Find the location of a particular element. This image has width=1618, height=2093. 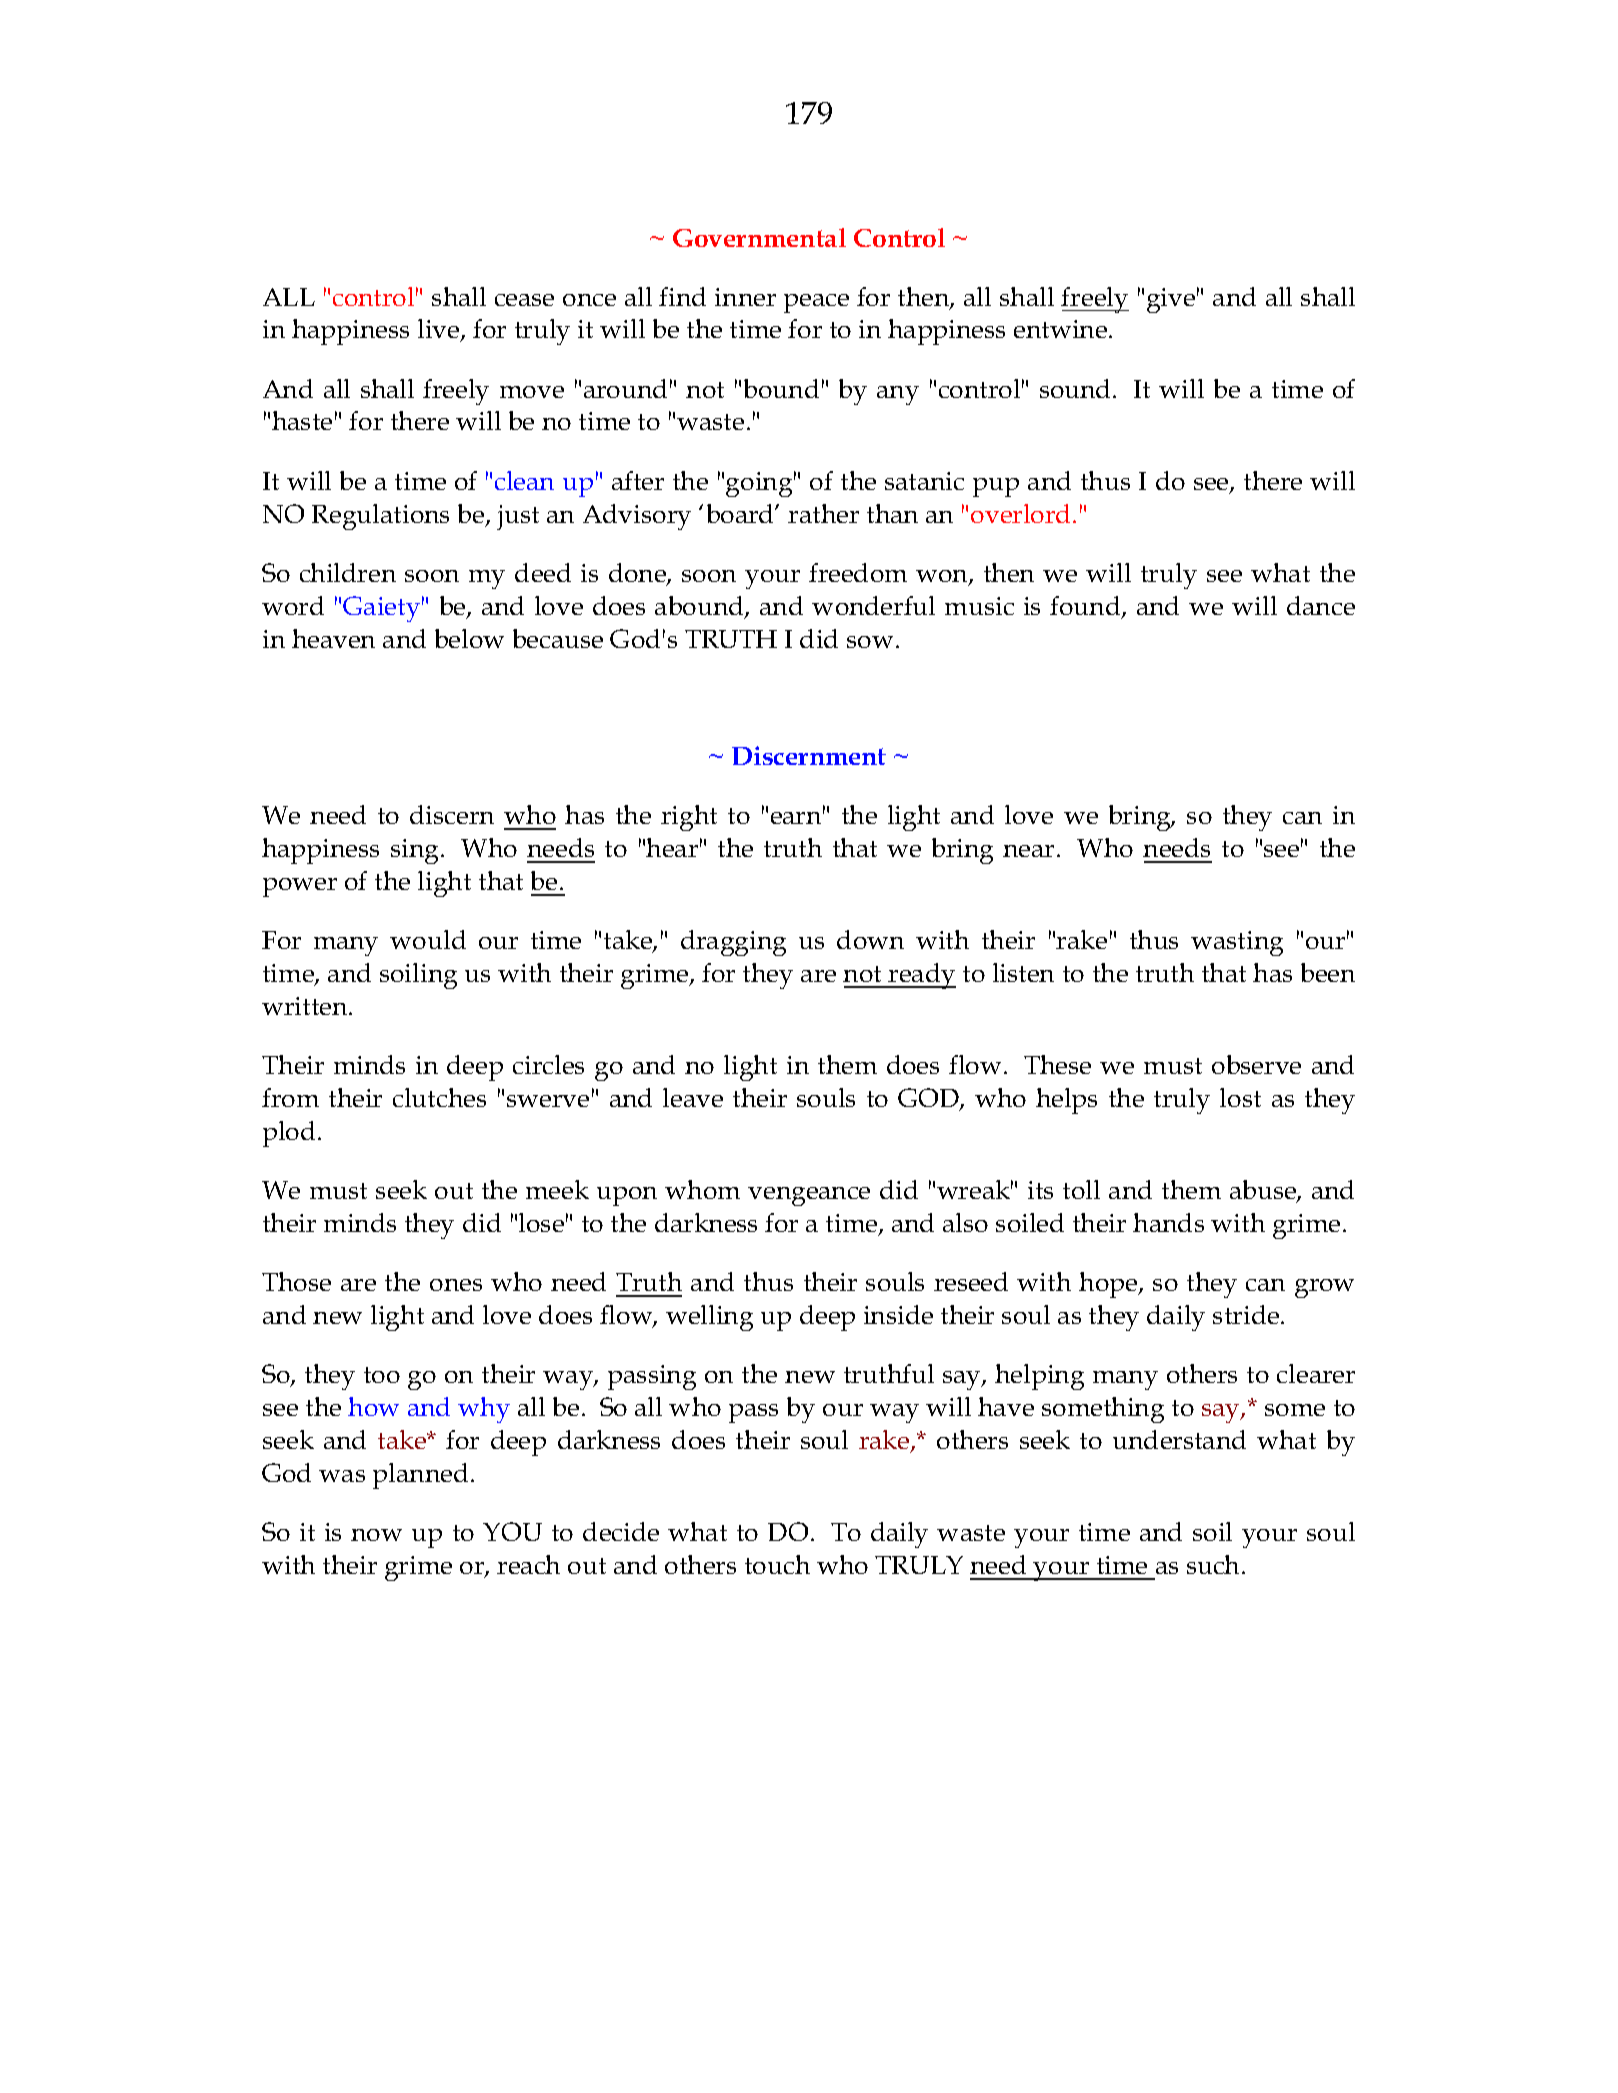

inside is located at coordinates (898, 1314).
